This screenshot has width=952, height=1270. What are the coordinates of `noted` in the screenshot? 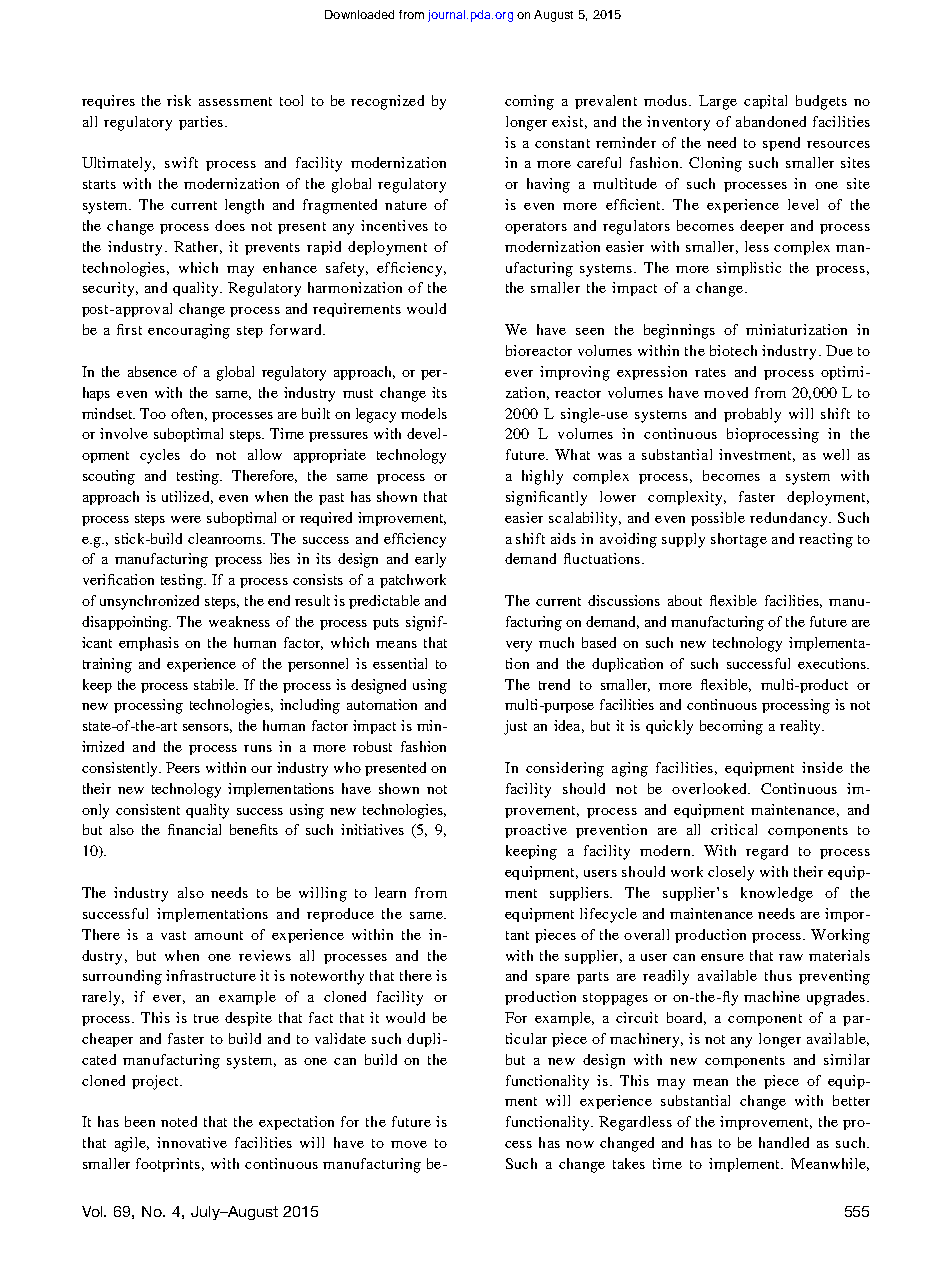 It's located at (179, 1121).
